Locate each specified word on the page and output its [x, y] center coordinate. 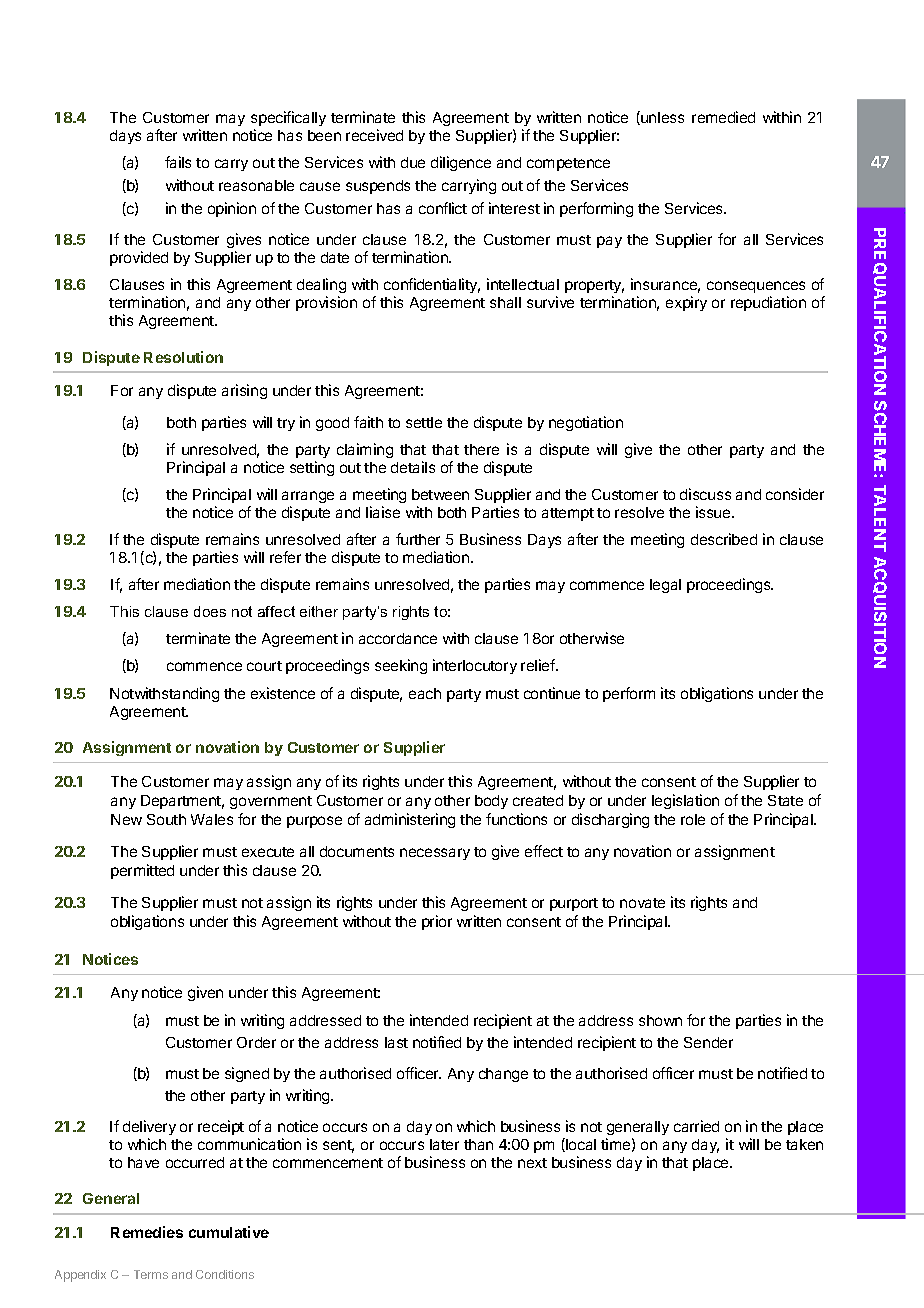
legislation [685, 801]
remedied [723, 117]
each [425, 693]
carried [696, 1126]
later [444, 1144]
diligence [461, 163]
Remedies [147, 1232]
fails [178, 162]
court [264, 666]
